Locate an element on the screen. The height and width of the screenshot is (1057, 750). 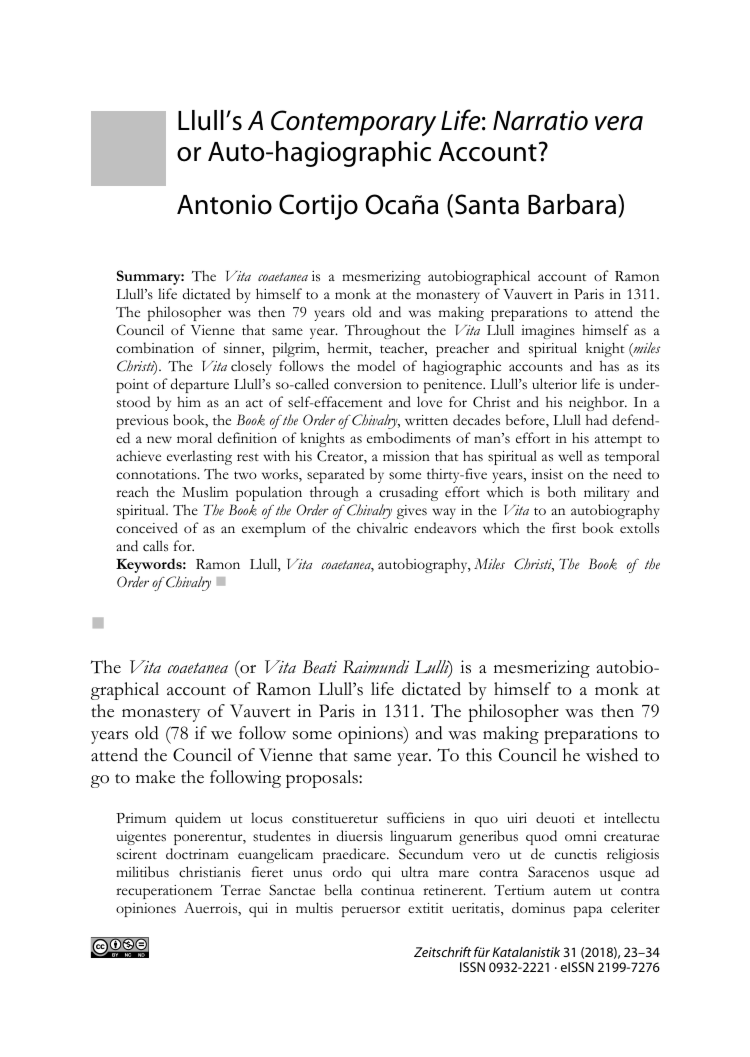
papa is located at coordinates (588, 911).
